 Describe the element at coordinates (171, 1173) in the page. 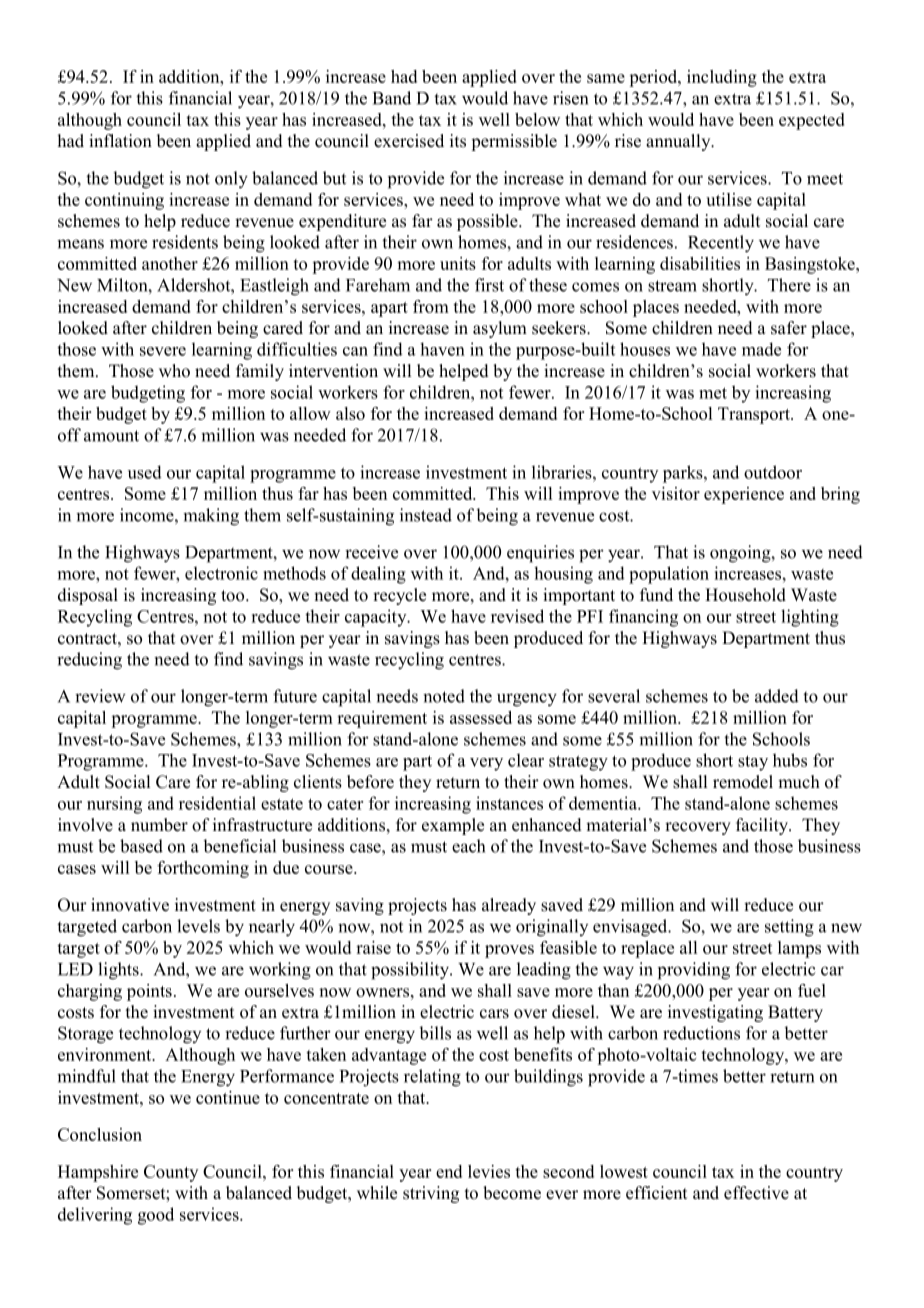

I see `County` at that location.
